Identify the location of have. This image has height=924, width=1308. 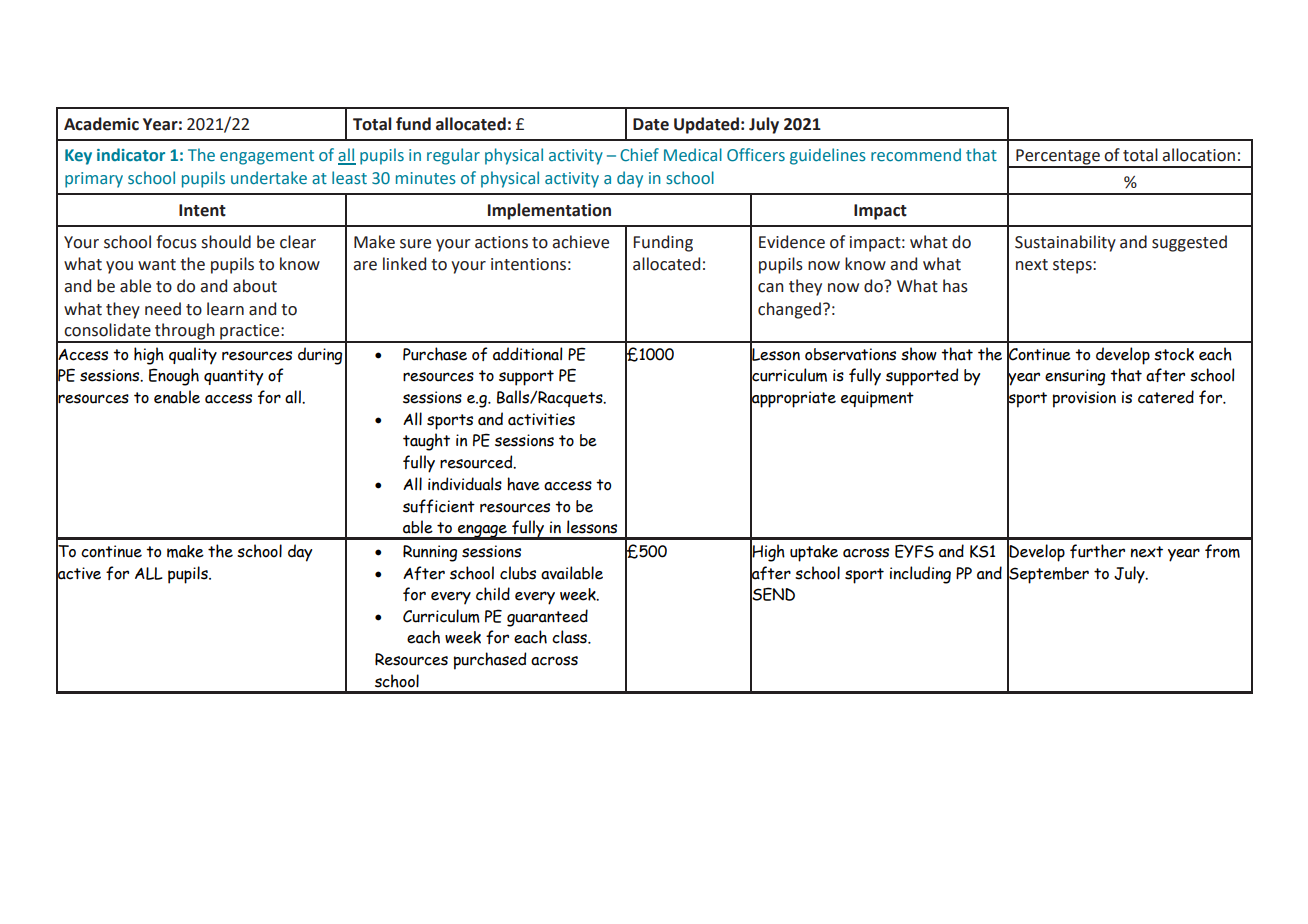
(523, 484).
